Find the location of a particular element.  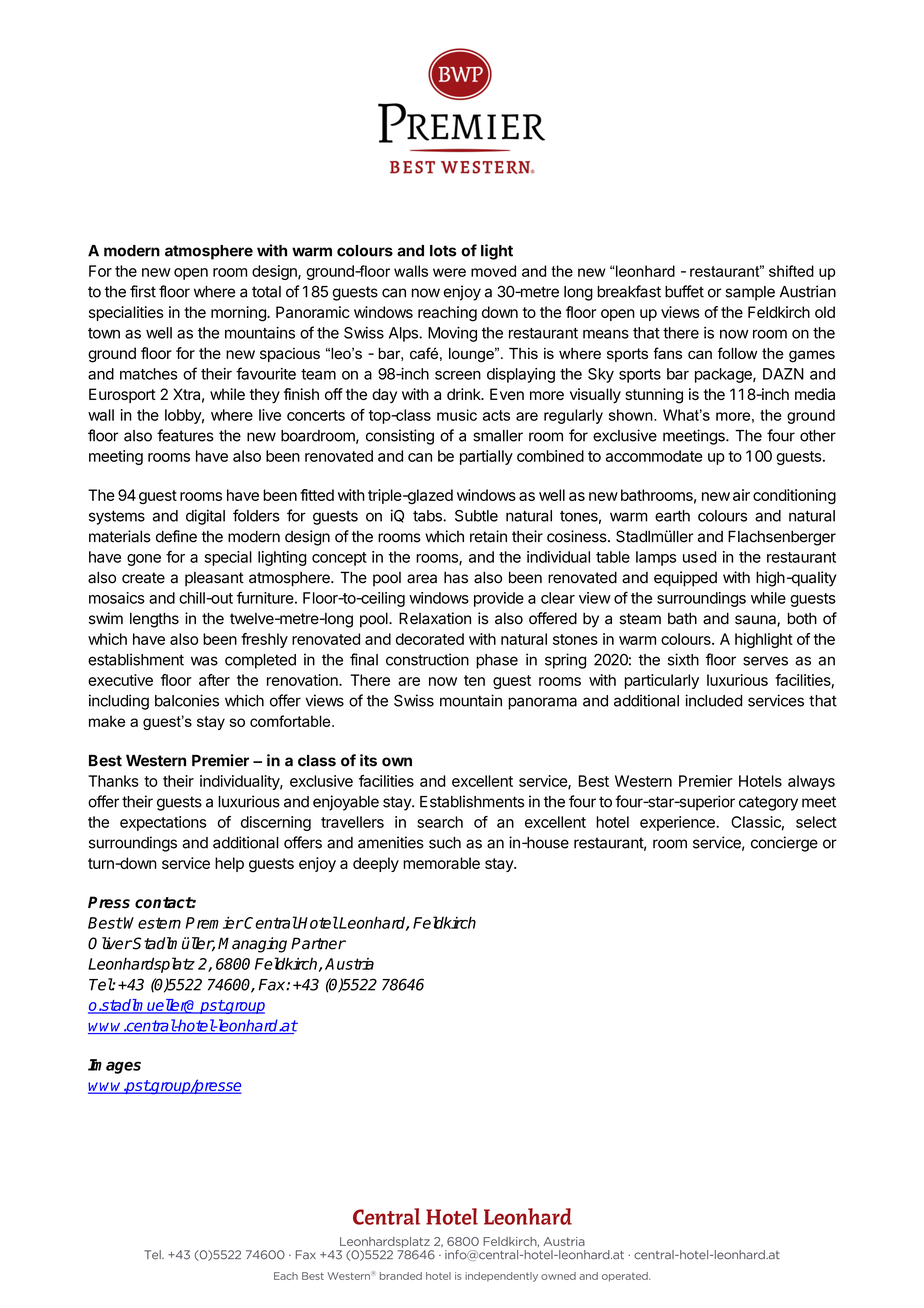

Partner is located at coordinates (318, 943).
